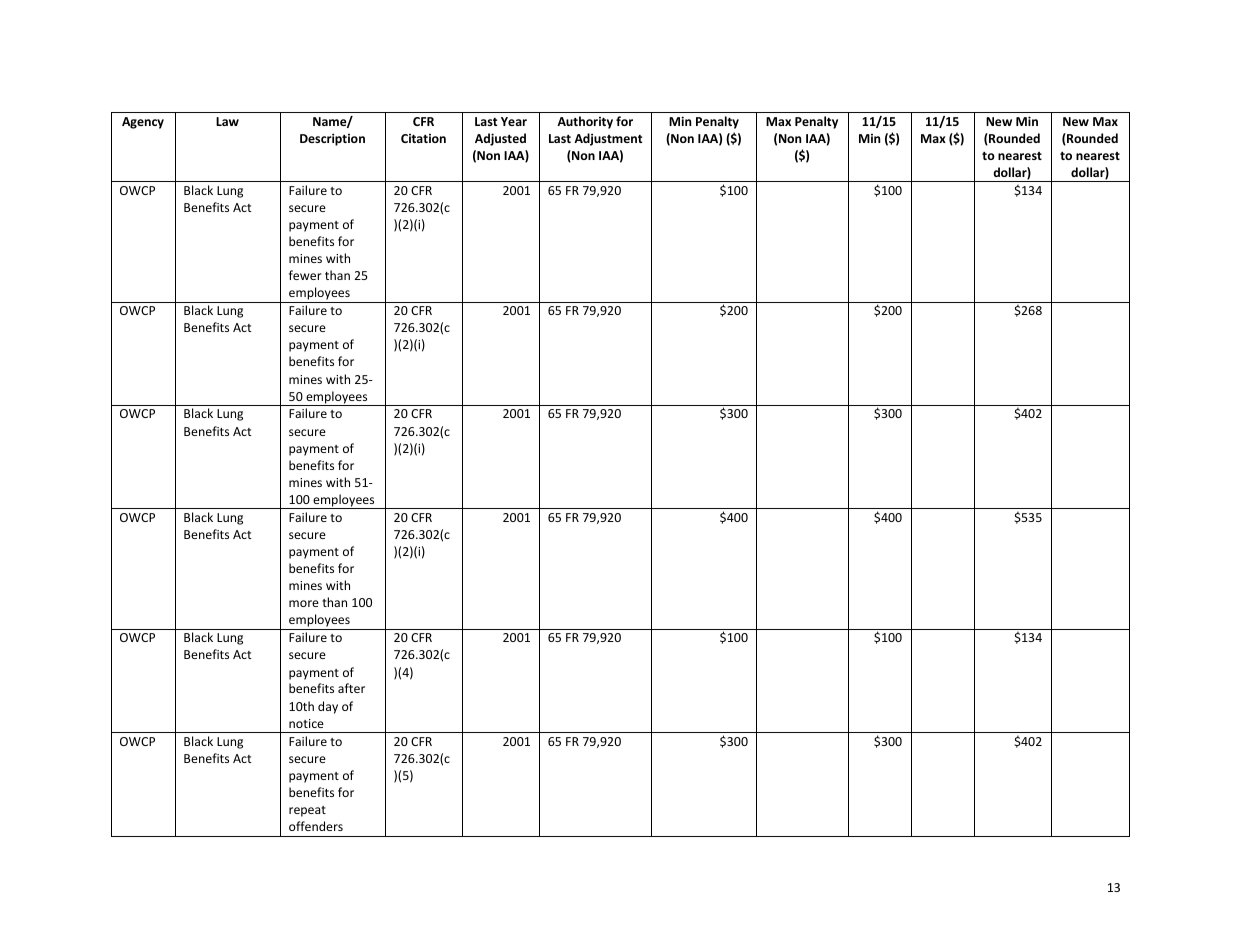 The width and height of the screenshot is (1233, 952). Describe the element at coordinates (227, 121) in the screenshot. I see `Law` at that location.
